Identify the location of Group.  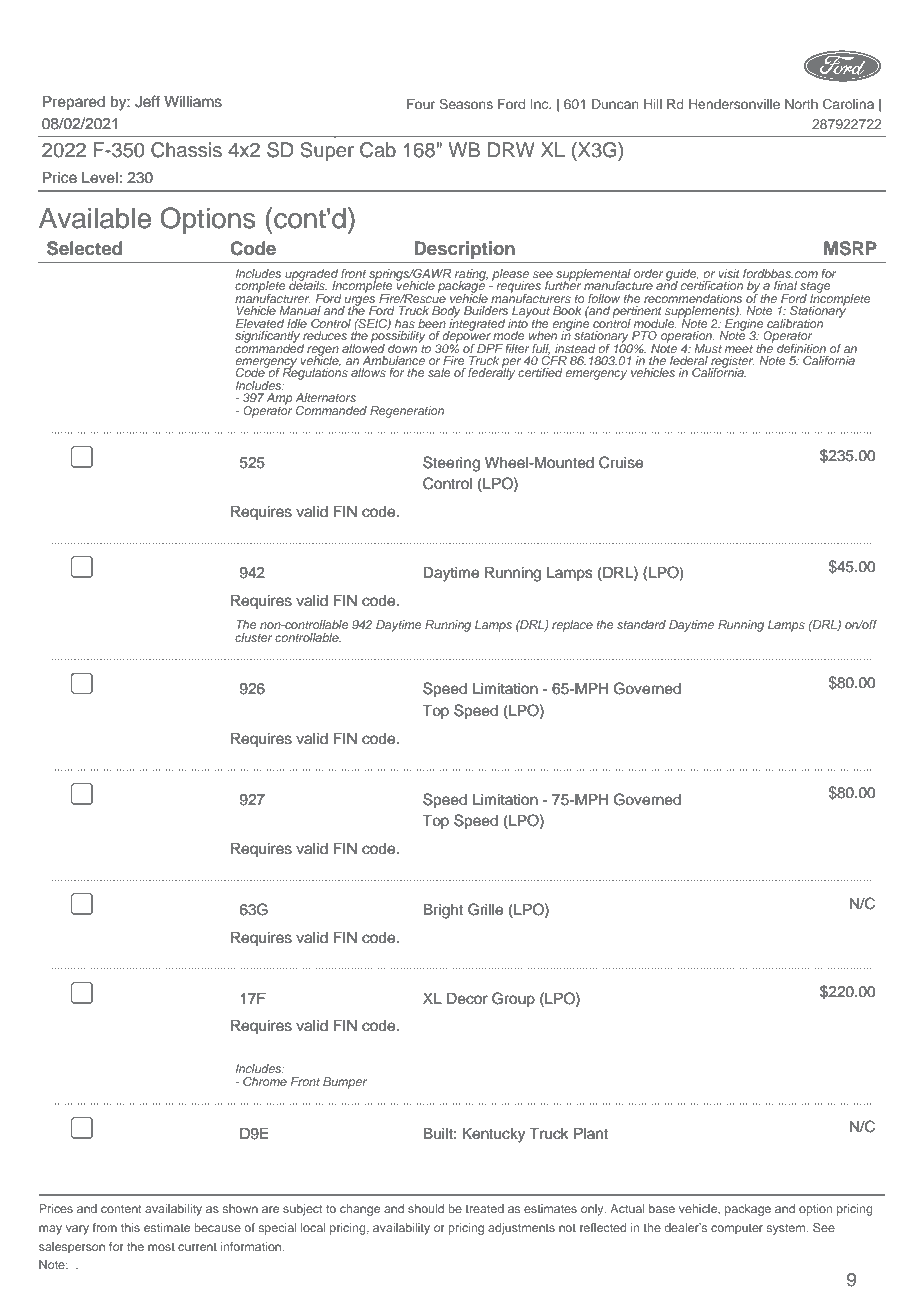
(513, 999).
